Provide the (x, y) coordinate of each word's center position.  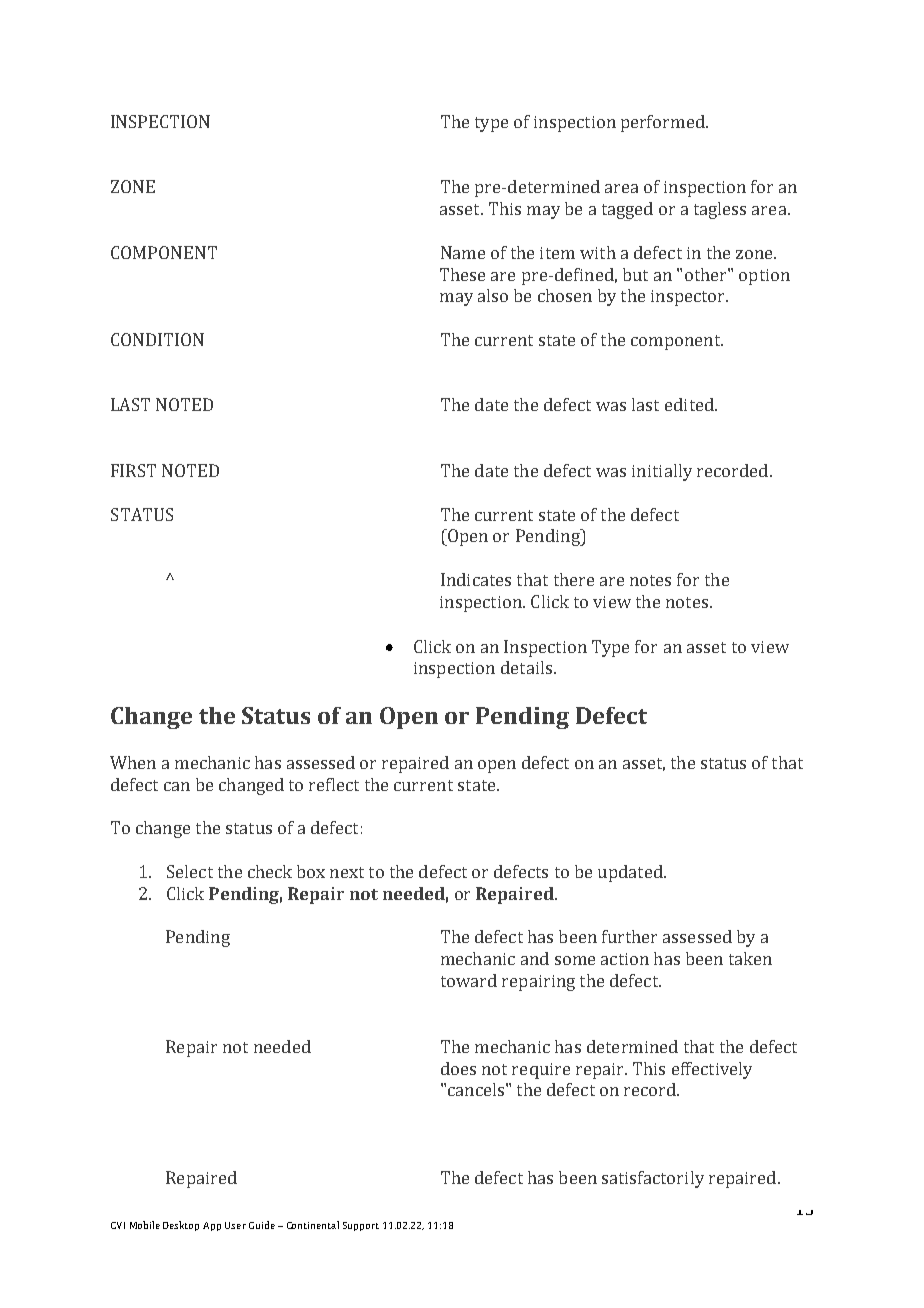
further (629, 936)
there (574, 579)
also (493, 295)
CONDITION (157, 339)
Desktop (181, 1226)
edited (690, 404)
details (526, 667)
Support (361, 1226)
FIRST (133, 470)
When (133, 762)
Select (190, 871)
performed (664, 123)
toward (469, 980)
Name (463, 252)
